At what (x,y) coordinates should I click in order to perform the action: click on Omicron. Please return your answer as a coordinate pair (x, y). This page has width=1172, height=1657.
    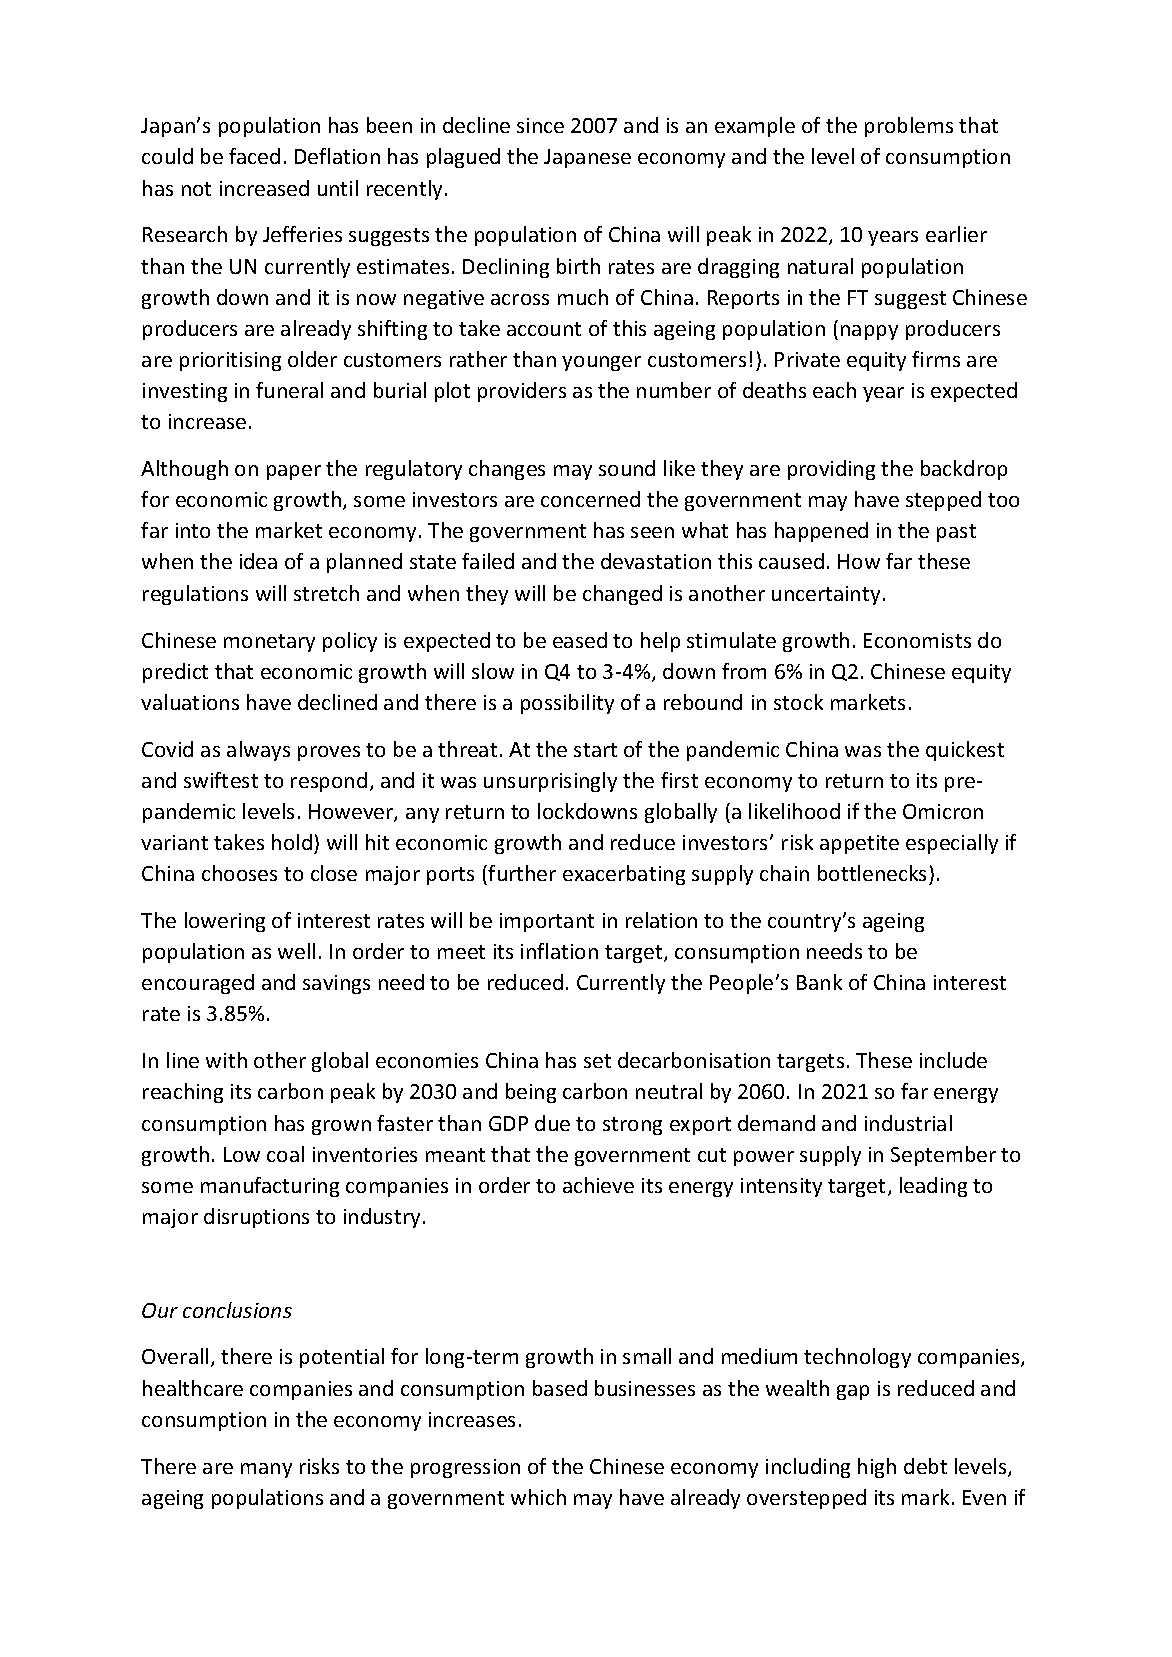
    Looking at the image, I should click on (943, 811).
